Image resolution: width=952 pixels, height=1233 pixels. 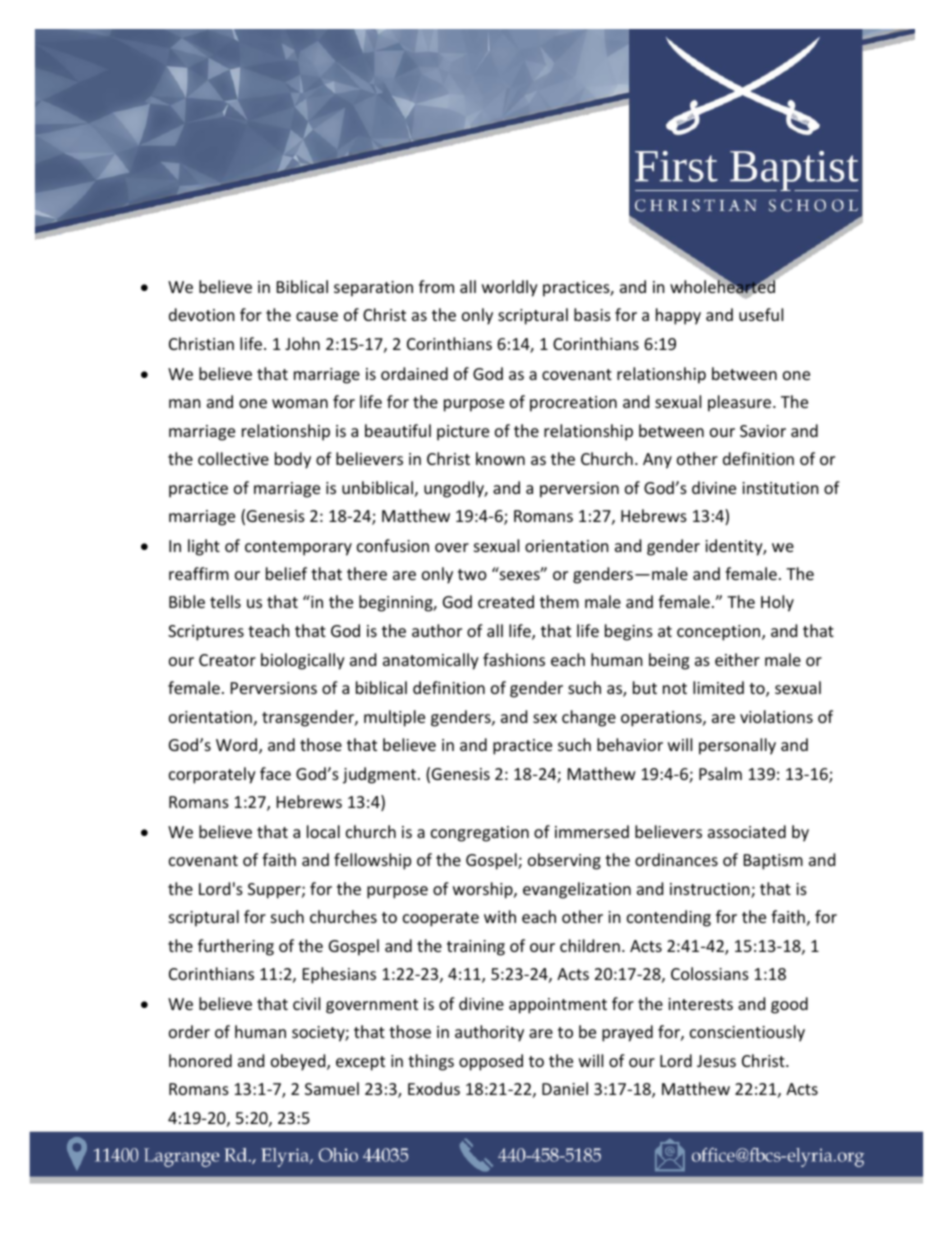 I want to click on opposed, so click(x=491, y=1062).
